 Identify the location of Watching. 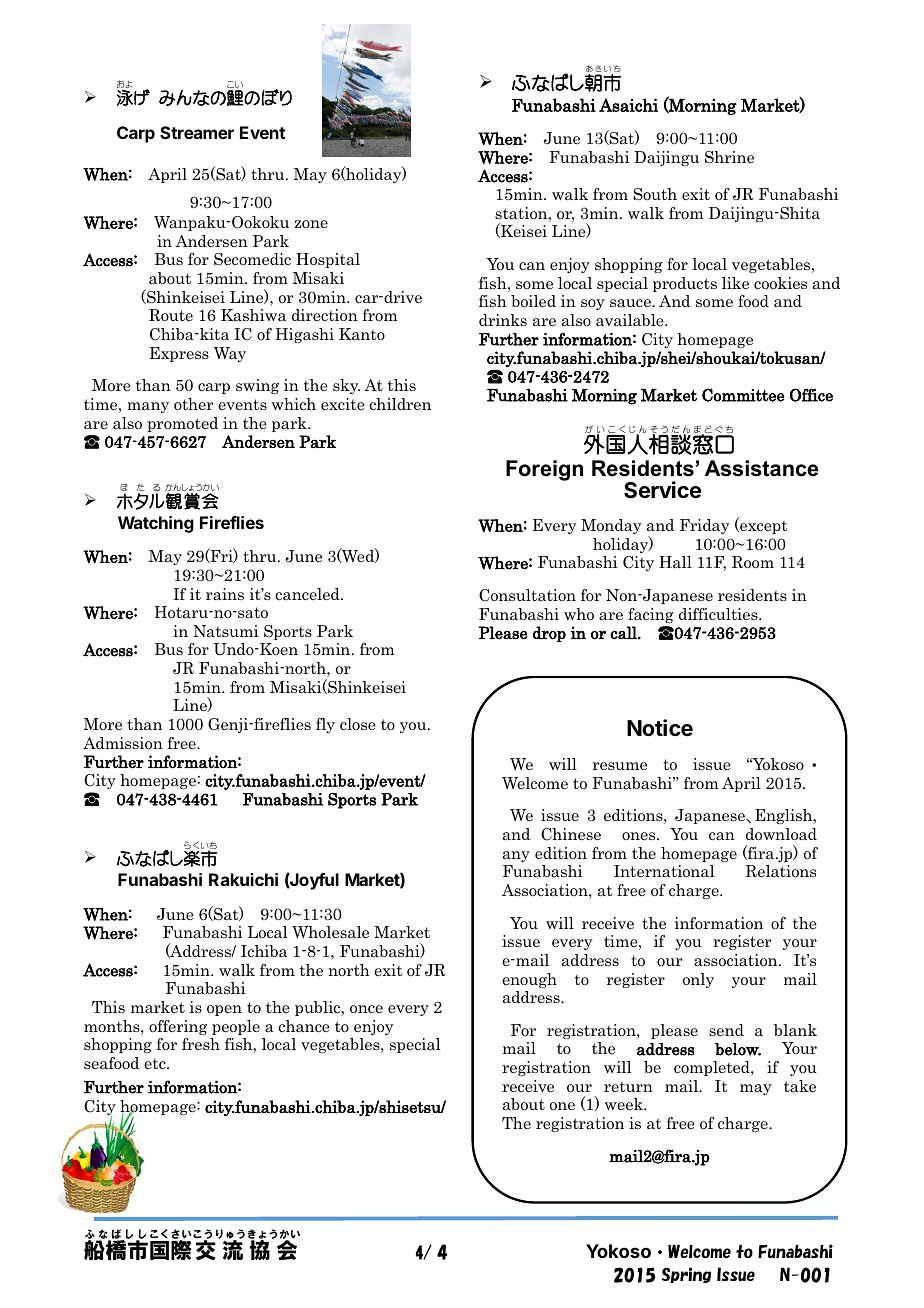
(156, 524).
